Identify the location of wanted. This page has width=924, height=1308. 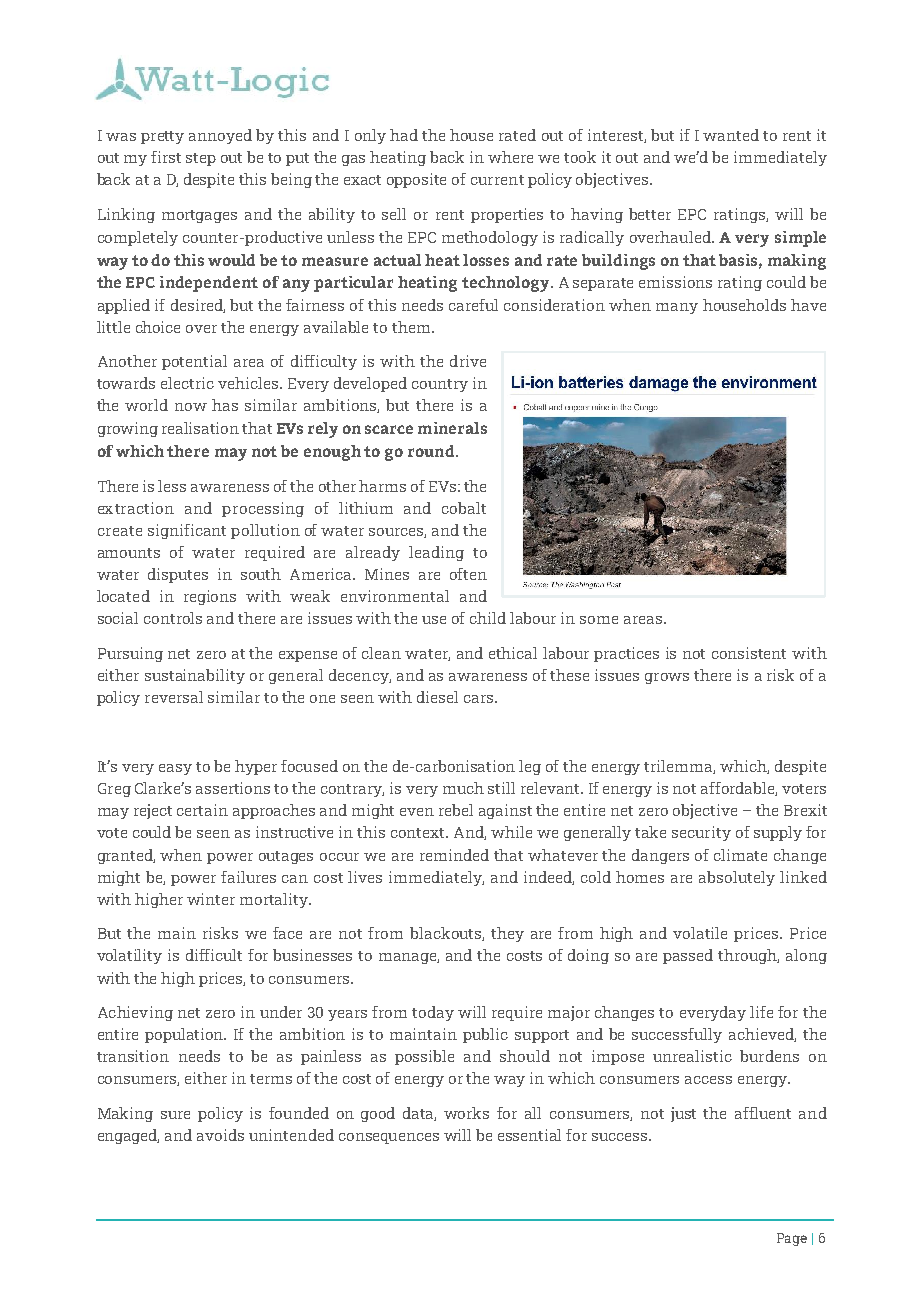
(731, 135).
